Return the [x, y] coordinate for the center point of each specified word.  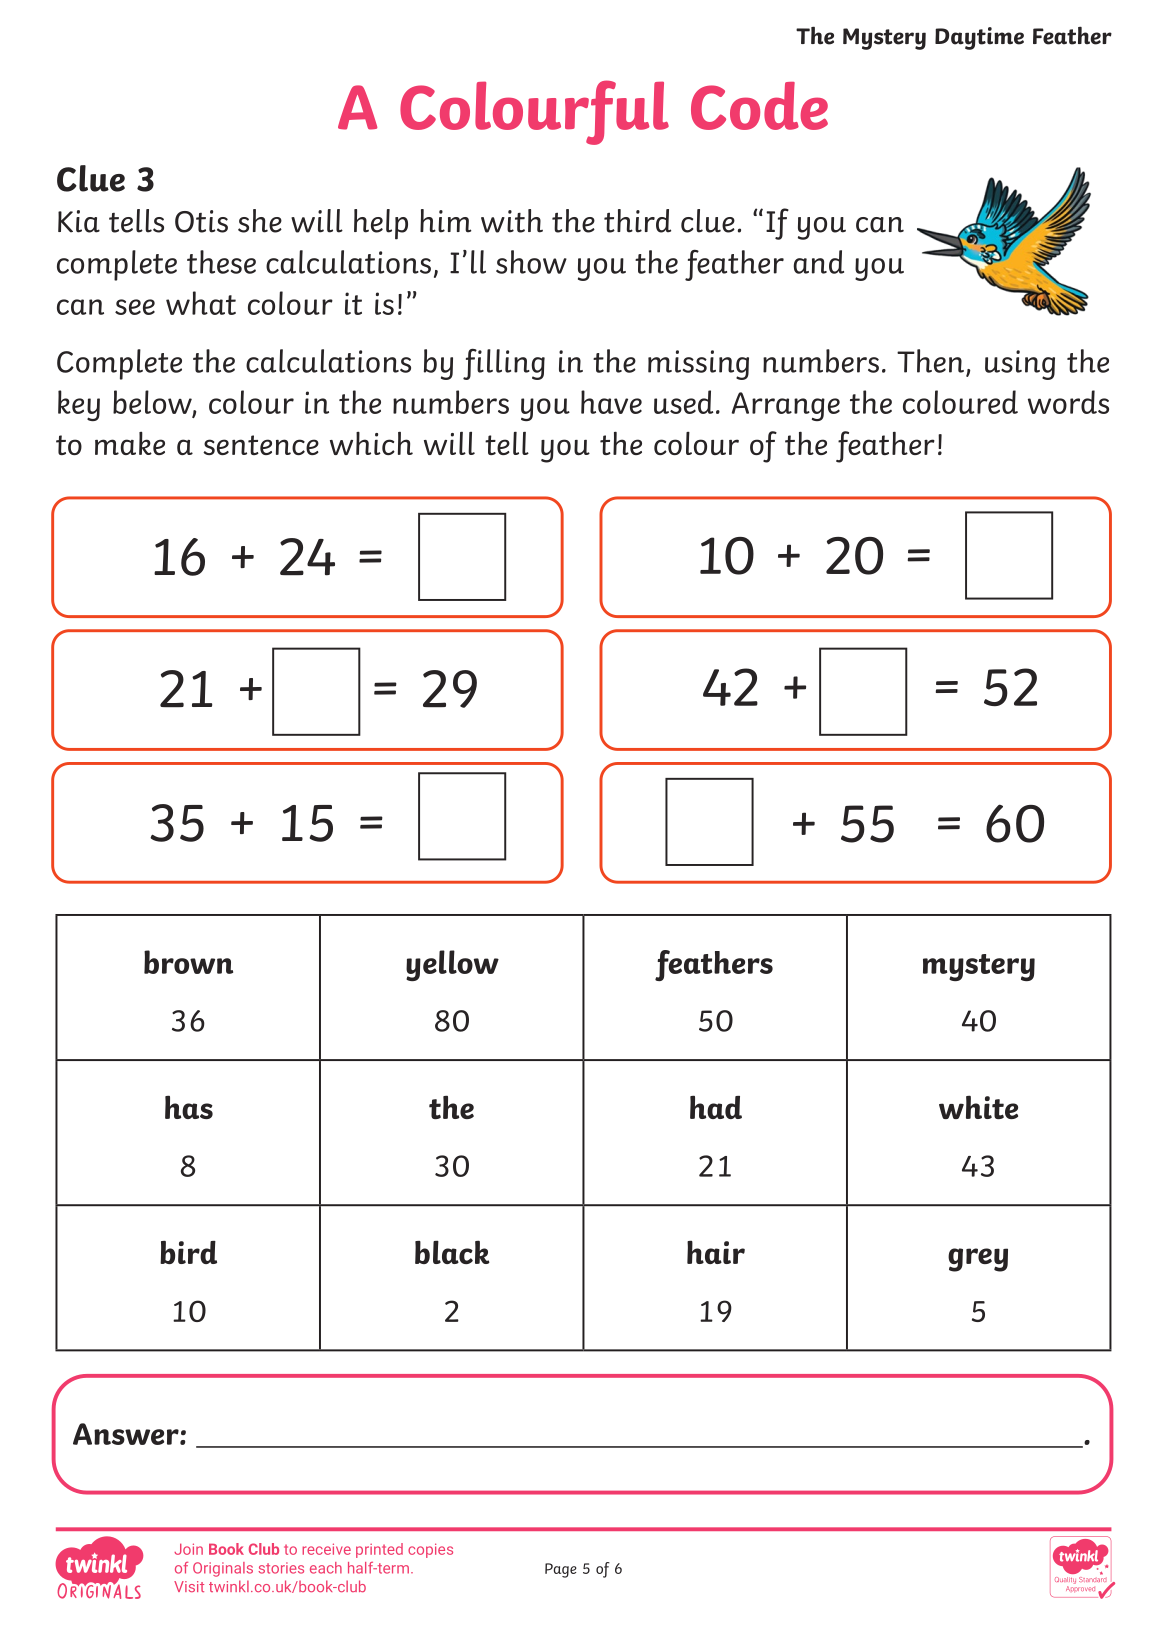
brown [188, 962]
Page [561, 1570]
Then [932, 362]
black [452, 1252]
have [611, 402]
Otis [201, 221]
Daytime [979, 38]
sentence [261, 445]
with [512, 221]
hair [716, 1252]
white [978, 1107]
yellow [452, 965]
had [716, 1107]
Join [188, 1549]
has [189, 1107]
